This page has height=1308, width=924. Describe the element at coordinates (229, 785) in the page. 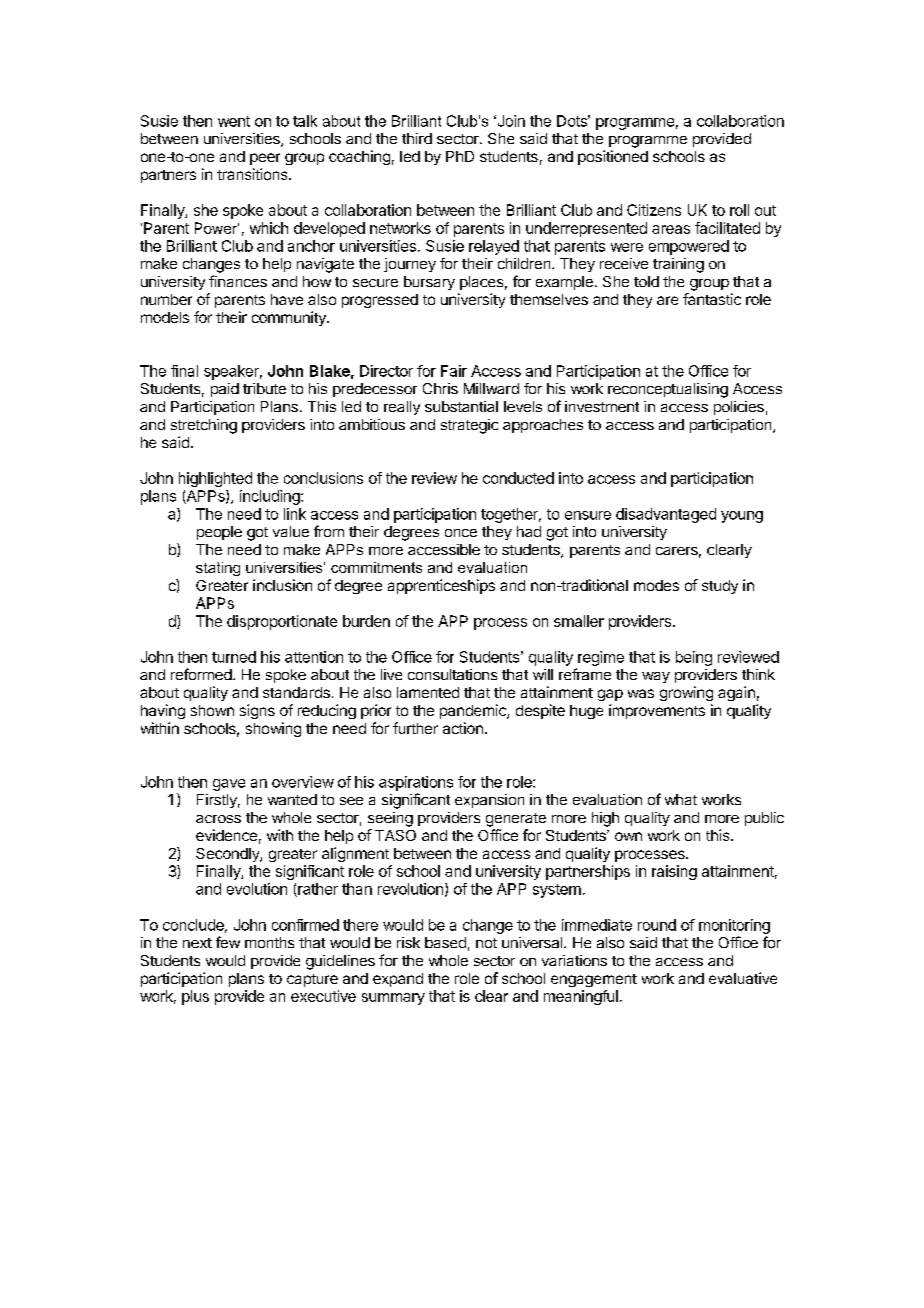

I see `gave` at that location.
